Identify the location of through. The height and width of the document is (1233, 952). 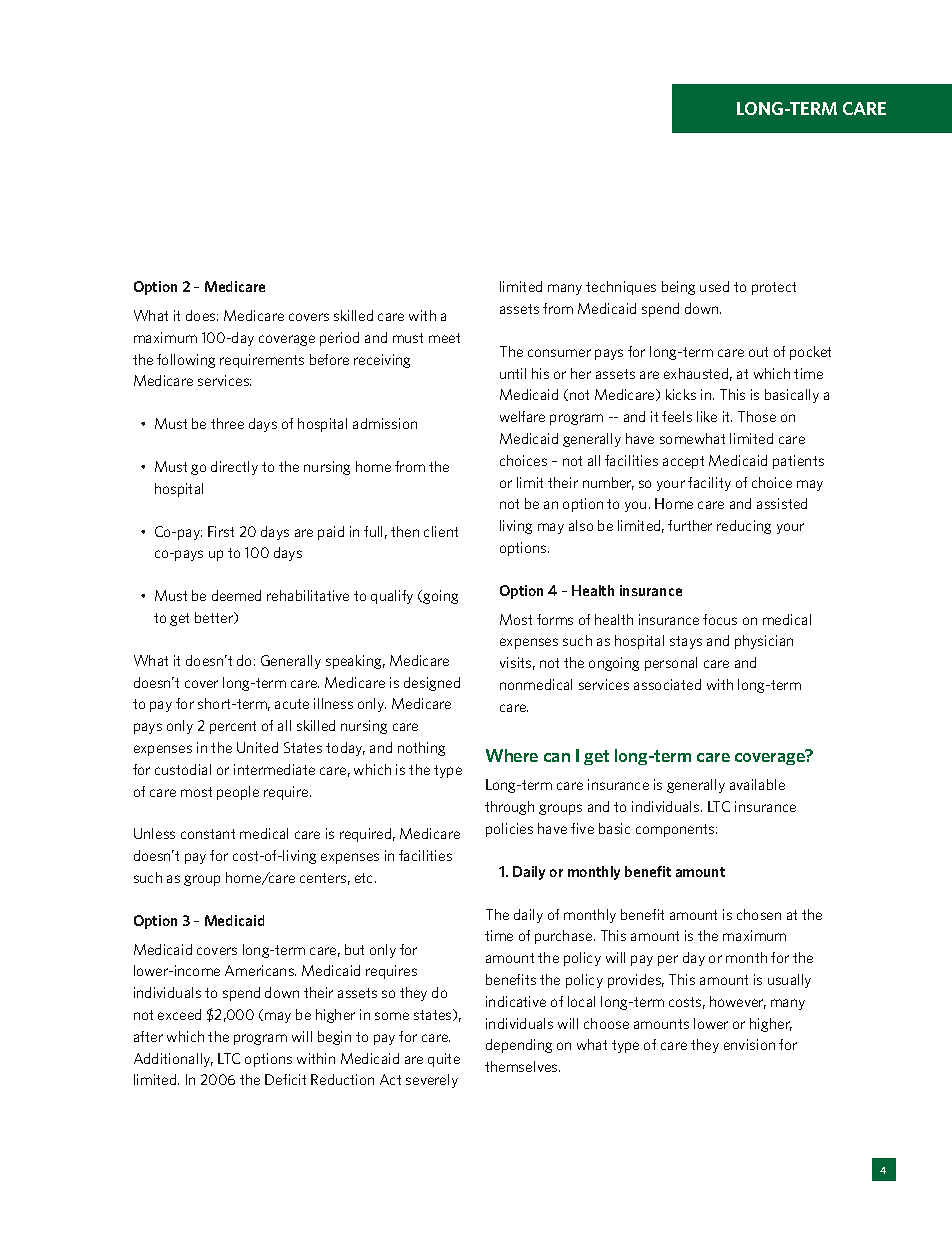
(509, 808).
